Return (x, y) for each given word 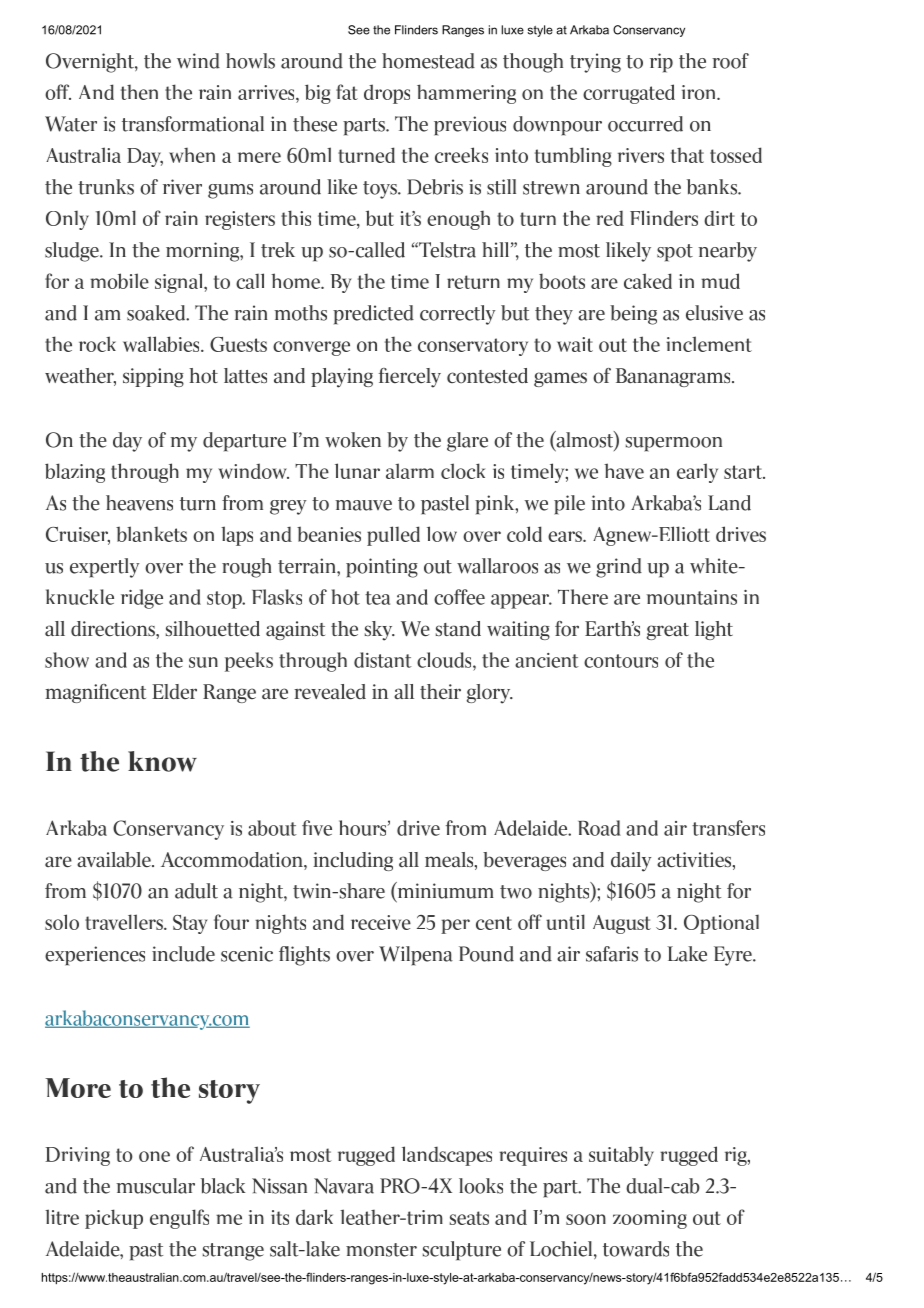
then (139, 92)
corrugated (629, 94)
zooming (650, 1219)
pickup (114, 1219)
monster (381, 1250)
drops (387, 94)
